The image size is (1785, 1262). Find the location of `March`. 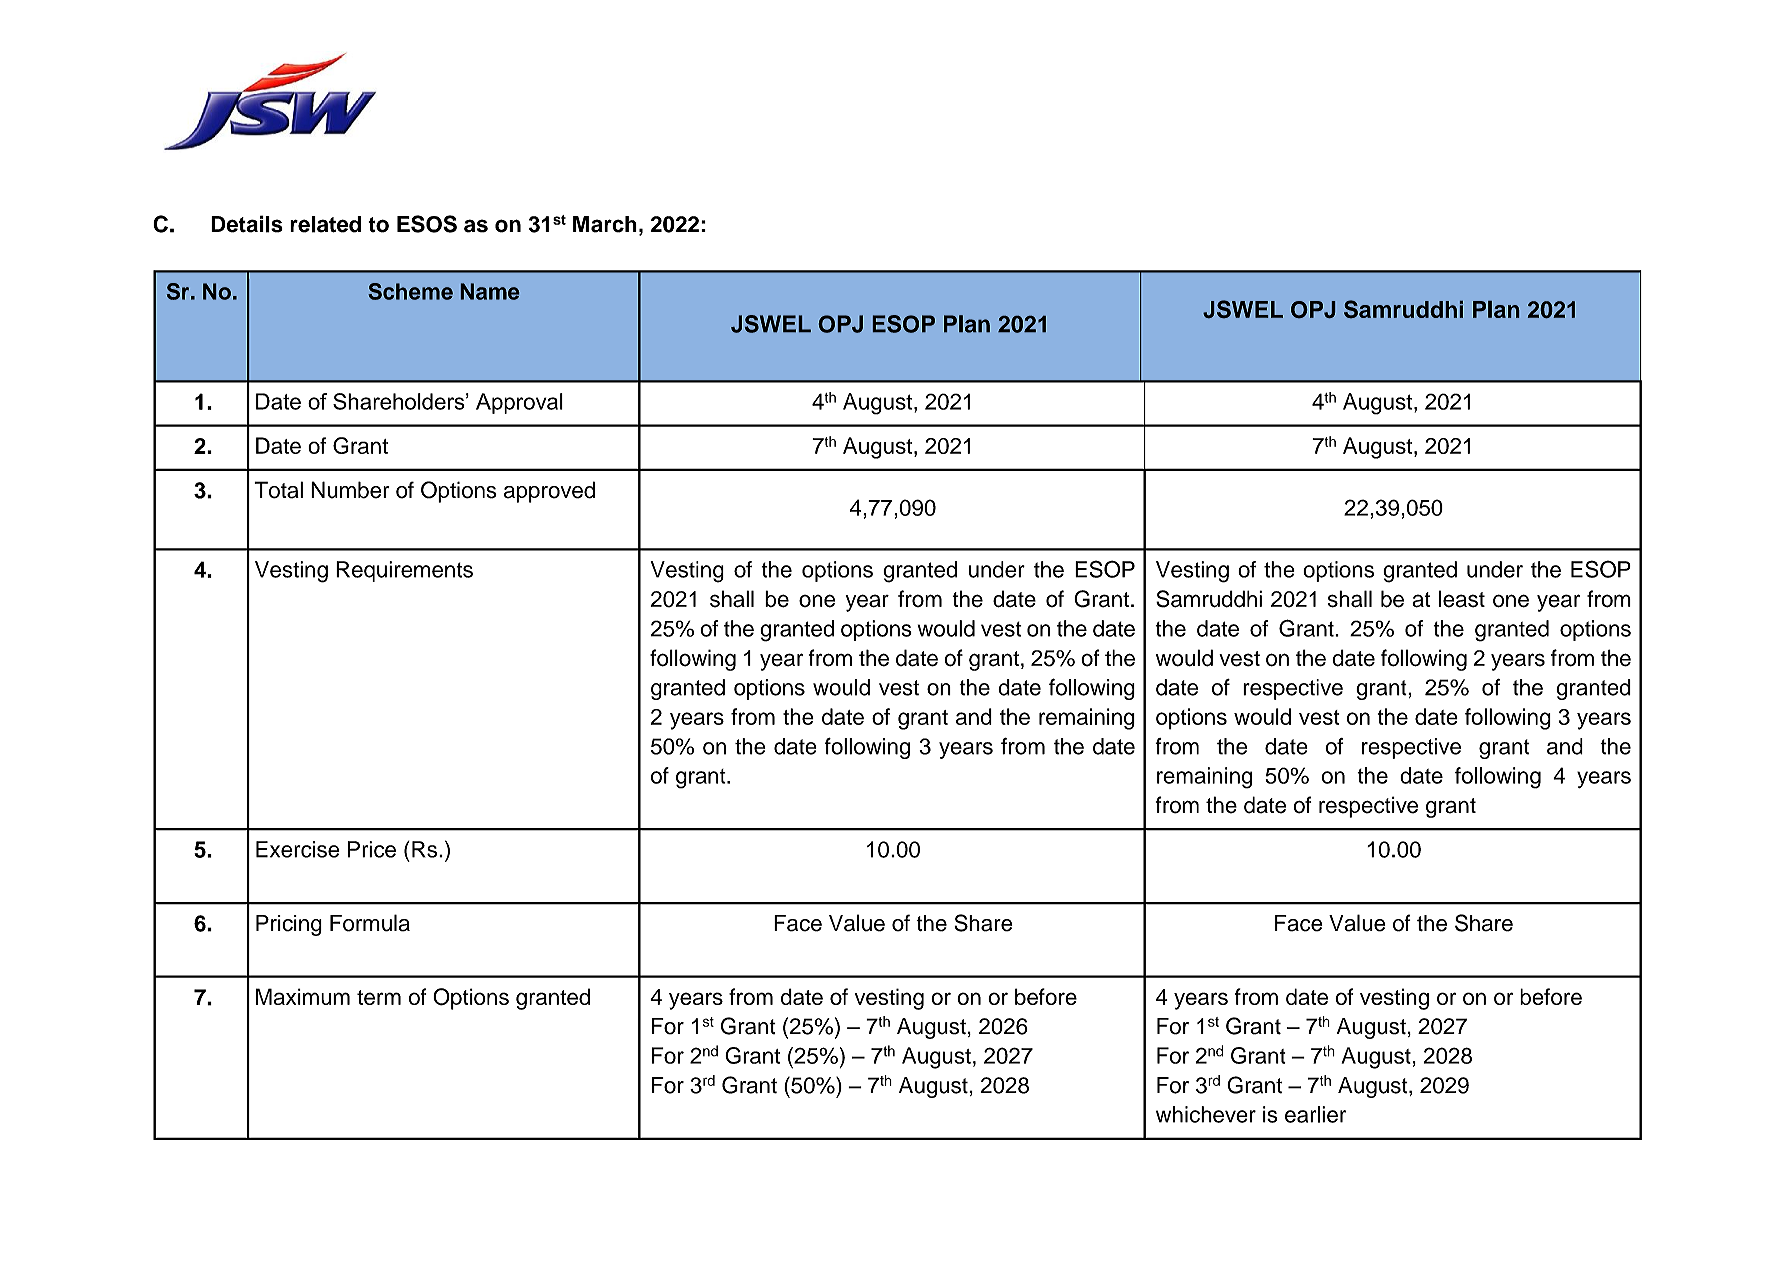

March is located at coordinates (605, 224).
